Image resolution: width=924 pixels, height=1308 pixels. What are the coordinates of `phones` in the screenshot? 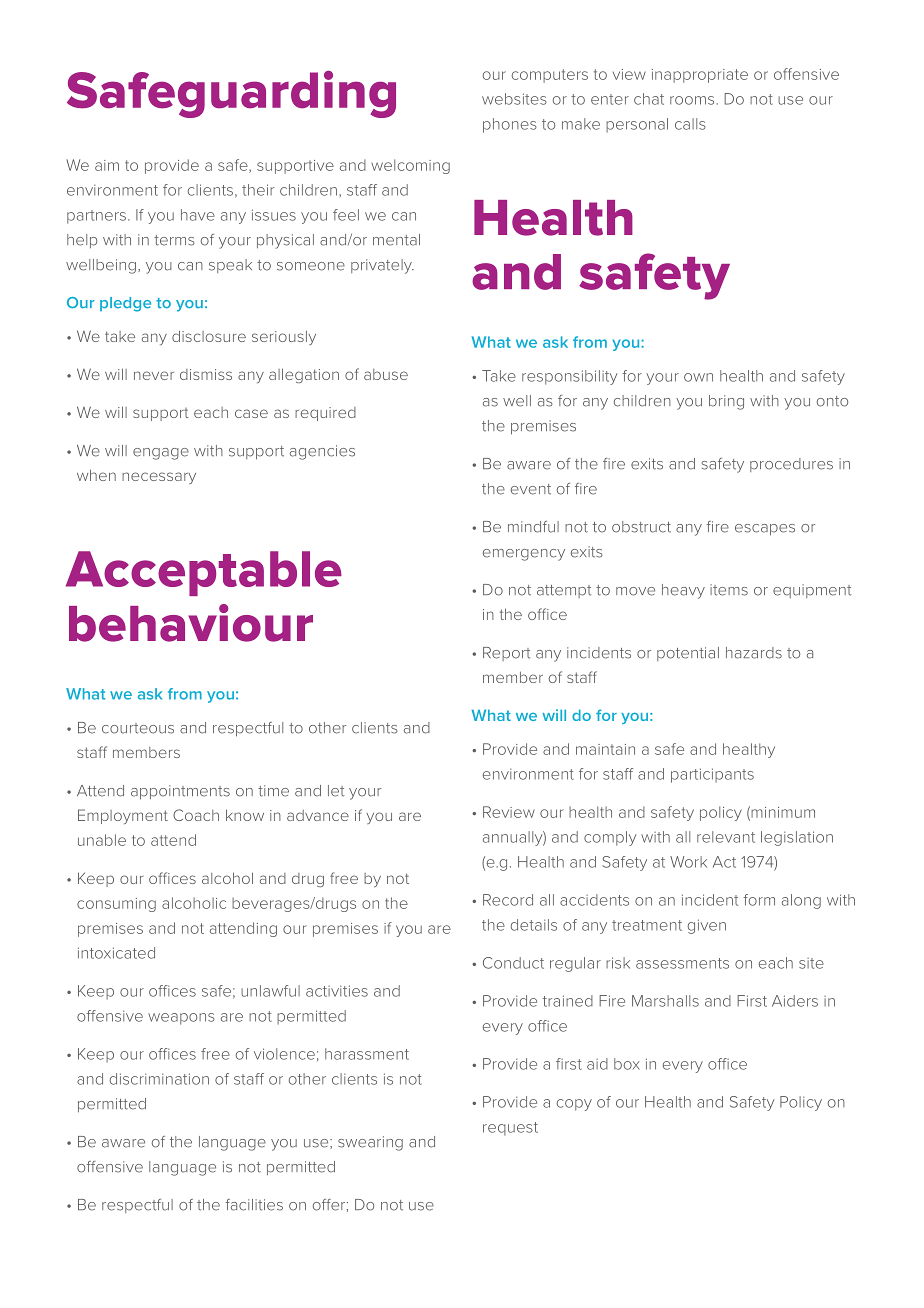 It's located at (510, 125).
